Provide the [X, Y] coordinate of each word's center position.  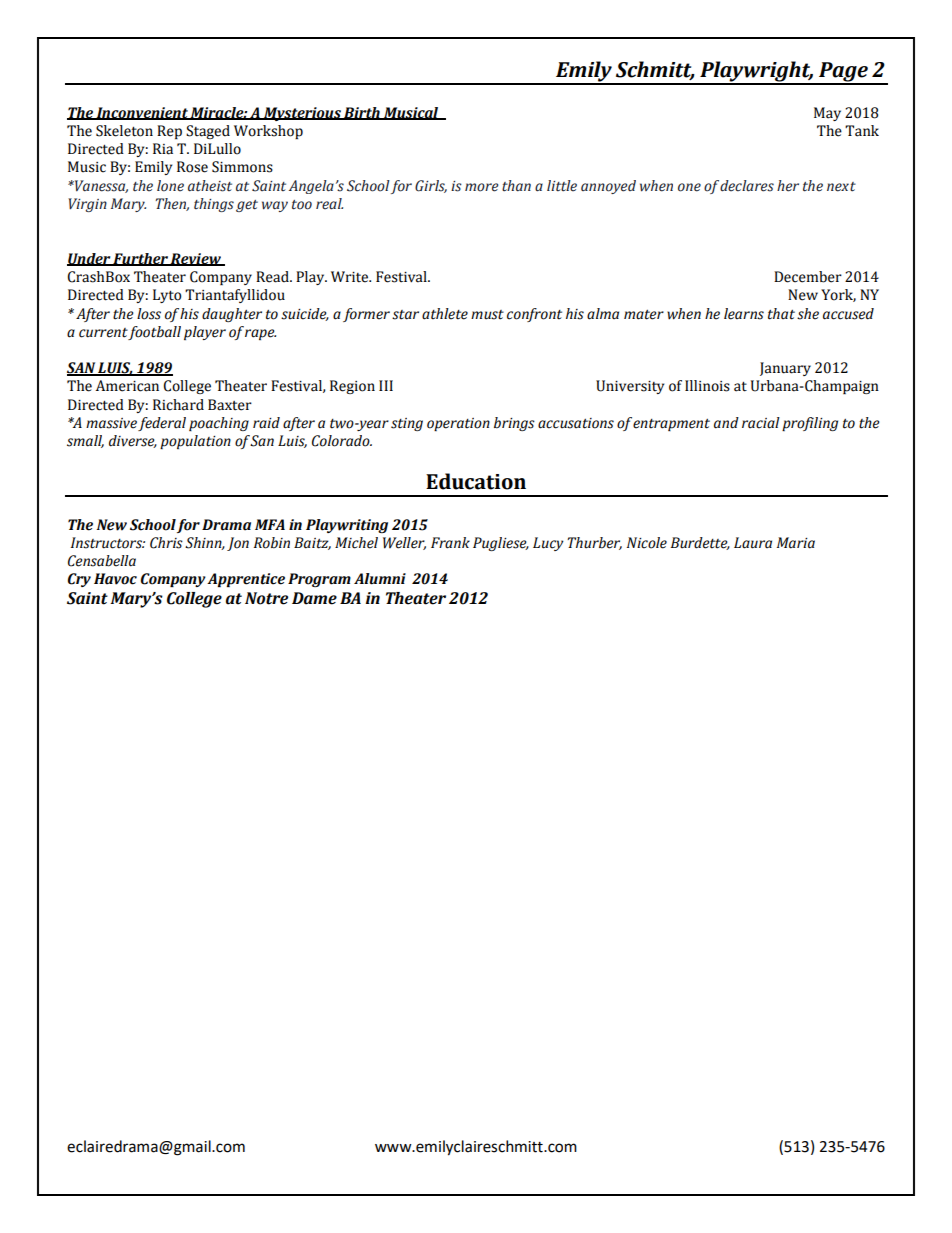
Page [843, 73]
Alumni [380, 579]
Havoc [115, 579]
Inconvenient [142, 113]
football [154, 333]
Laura [753, 543]
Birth [362, 113]
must [487, 315]
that [781, 314]
